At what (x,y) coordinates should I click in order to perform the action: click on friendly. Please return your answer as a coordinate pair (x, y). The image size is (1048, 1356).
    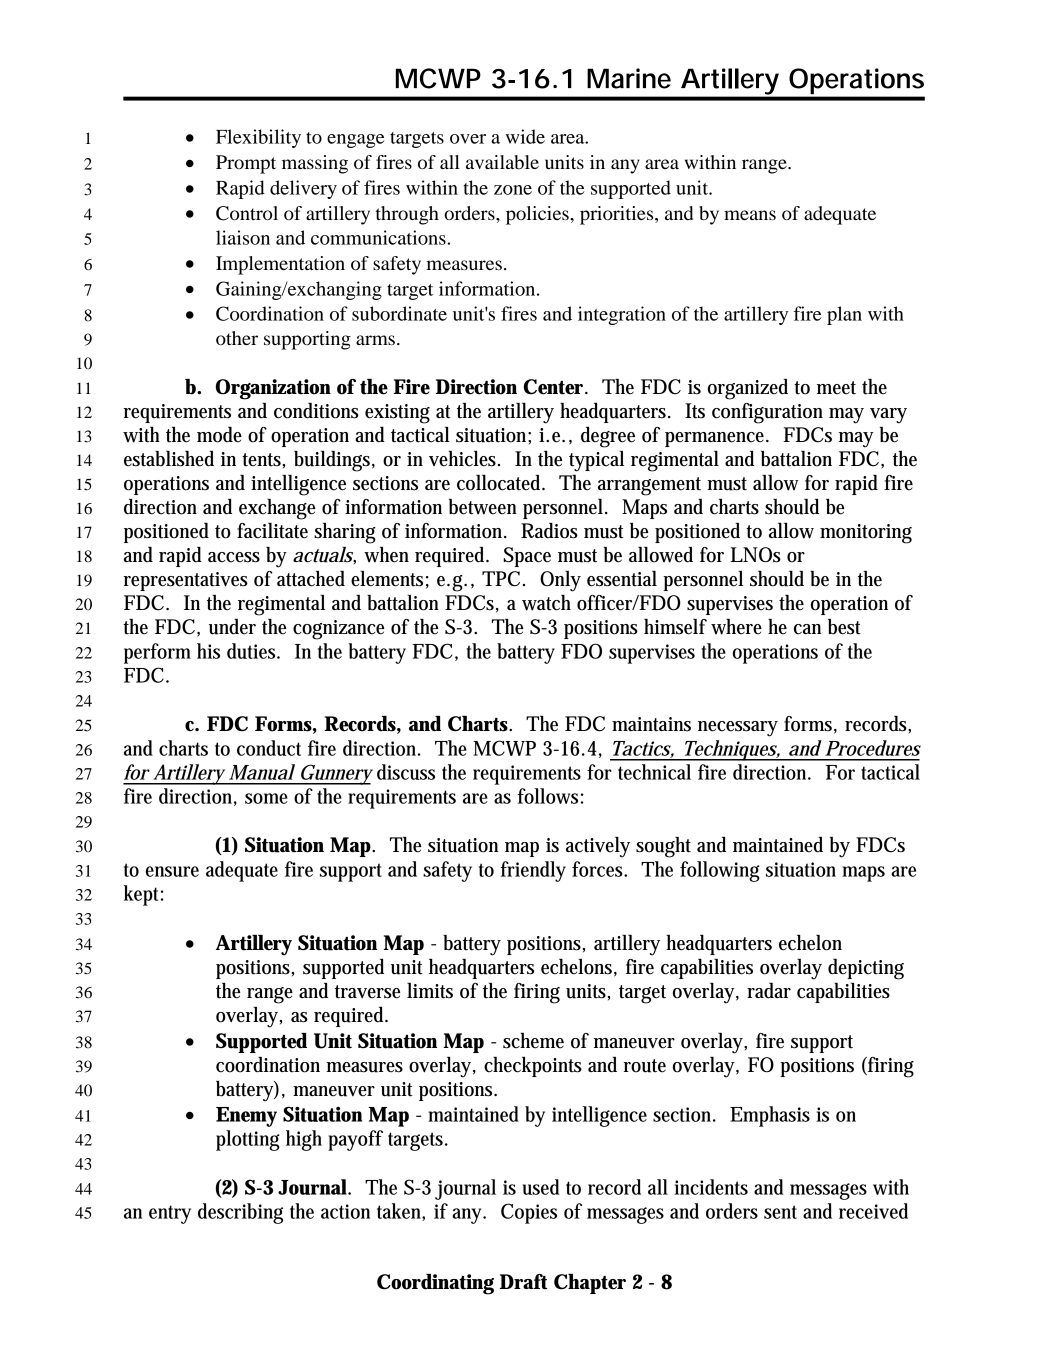
    Looking at the image, I should click on (533, 871).
